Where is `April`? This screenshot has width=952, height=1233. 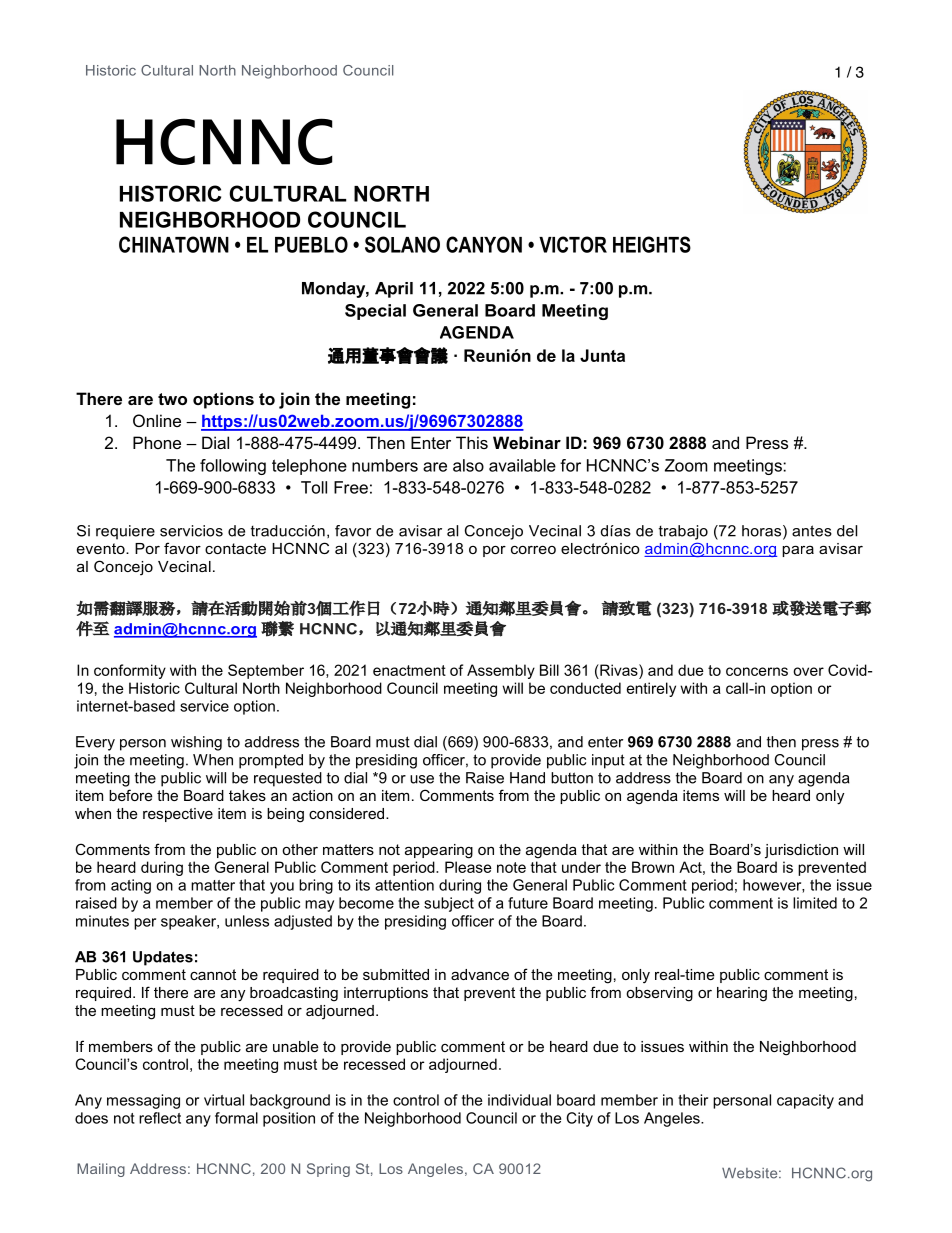
April is located at coordinates (394, 290).
